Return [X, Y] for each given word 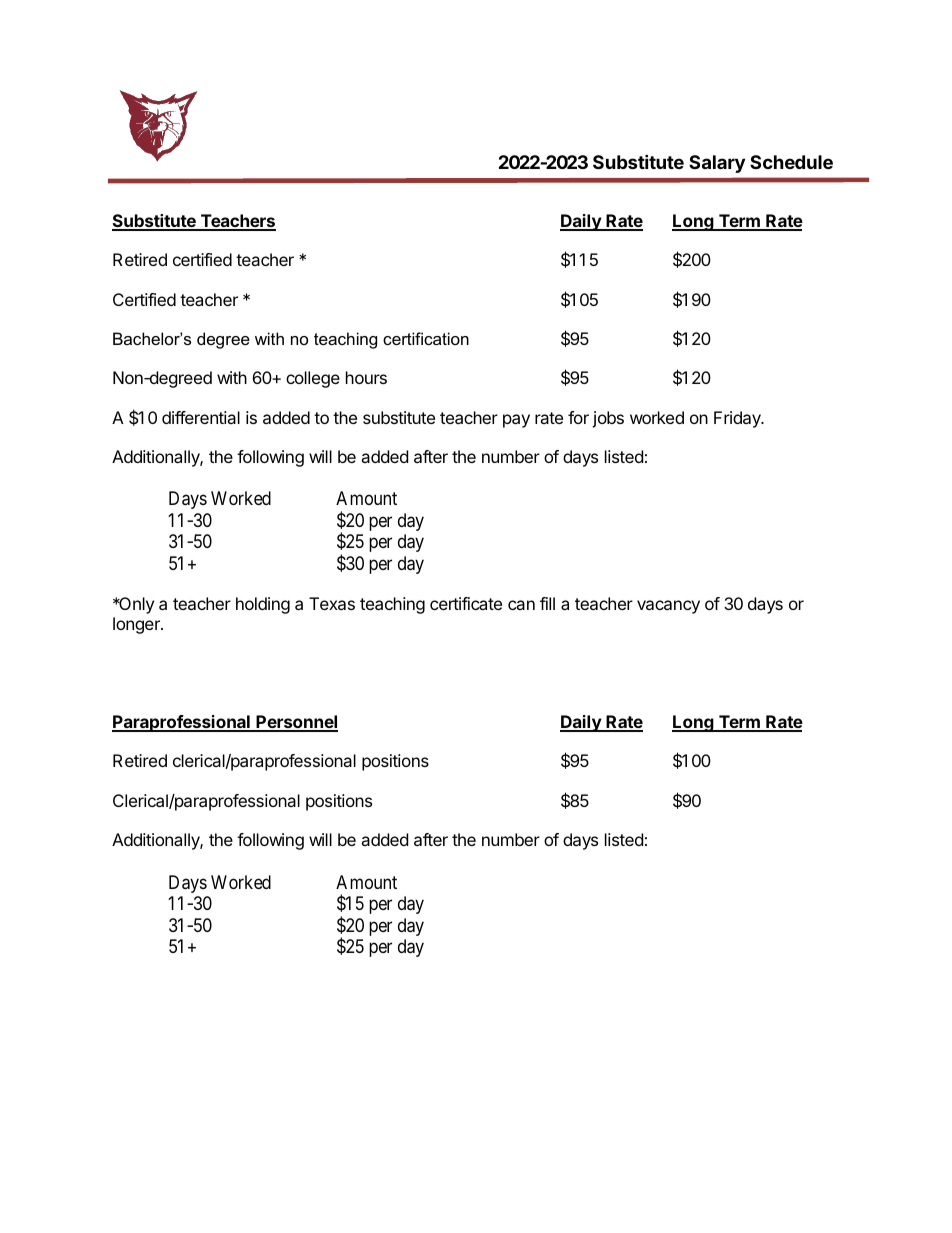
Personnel [296, 723]
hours [366, 377]
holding [263, 605]
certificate [466, 603]
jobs [608, 419]
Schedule [791, 162]
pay [516, 421]
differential [201, 417]
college [313, 379]
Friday [738, 419]
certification [426, 338]
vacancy [668, 607]
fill [547, 603]
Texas [332, 603]
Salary [717, 164]
